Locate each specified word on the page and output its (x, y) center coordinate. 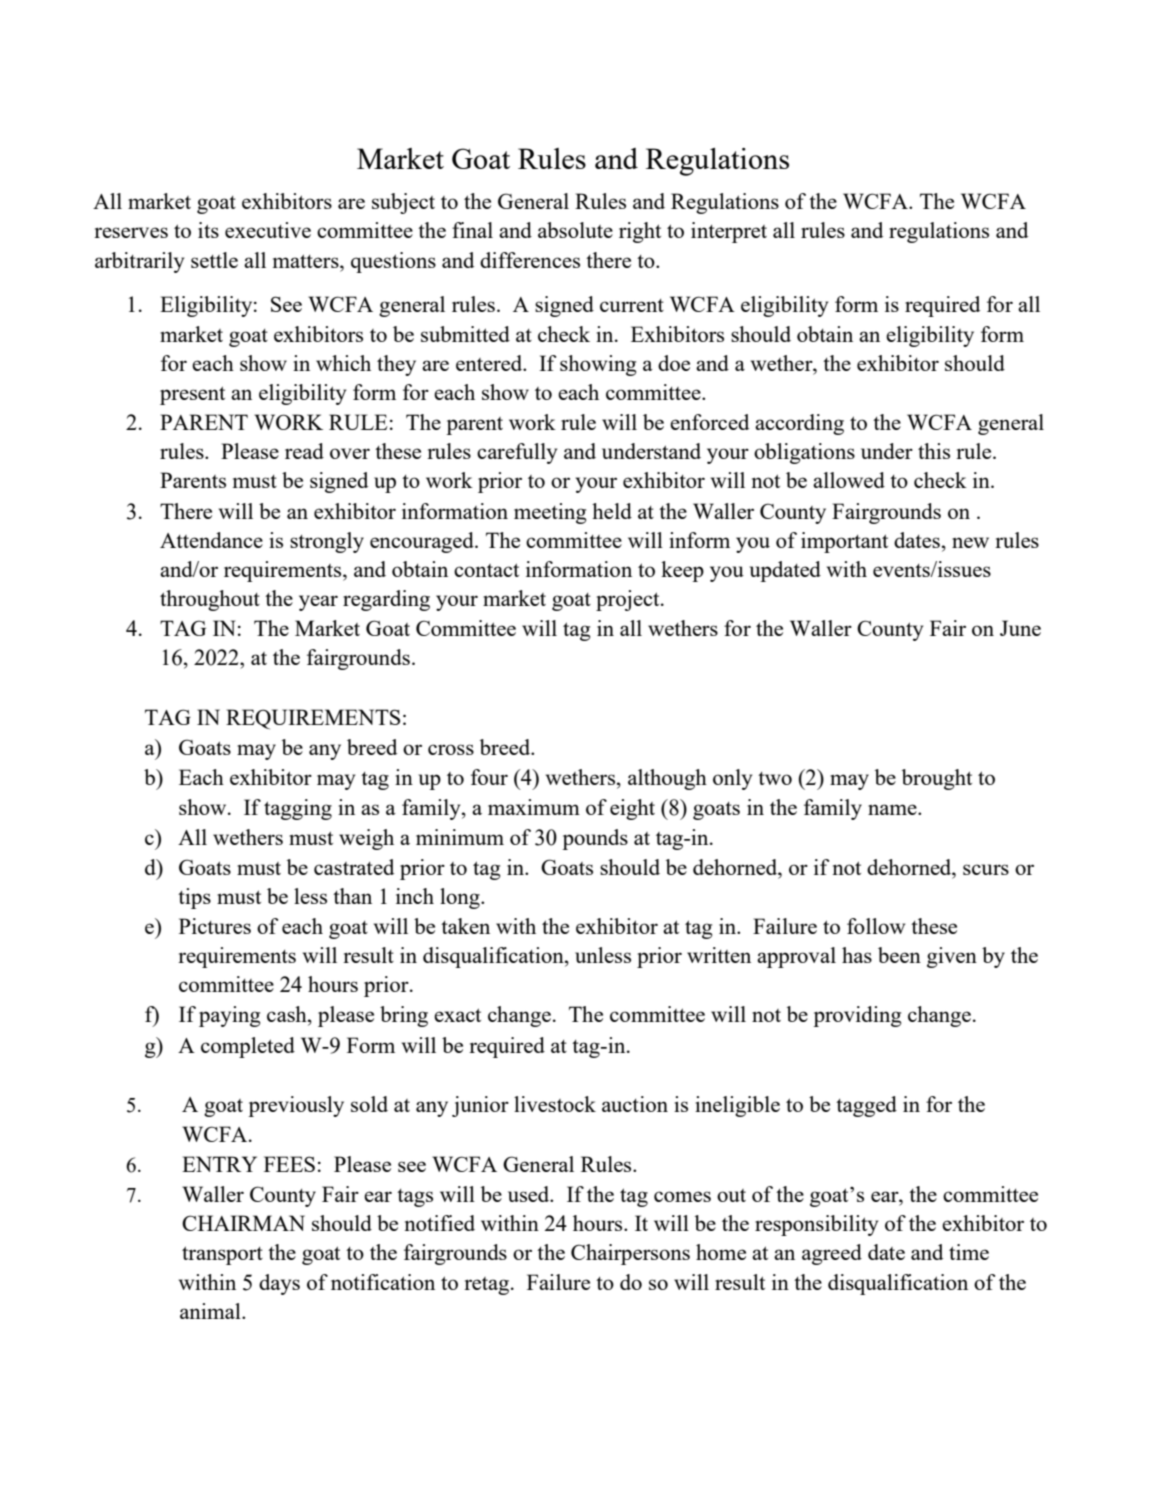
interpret (729, 232)
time (969, 1252)
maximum (534, 807)
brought (937, 779)
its (208, 230)
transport (222, 1255)
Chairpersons (630, 1254)
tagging (298, 809)
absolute (575, 230)
